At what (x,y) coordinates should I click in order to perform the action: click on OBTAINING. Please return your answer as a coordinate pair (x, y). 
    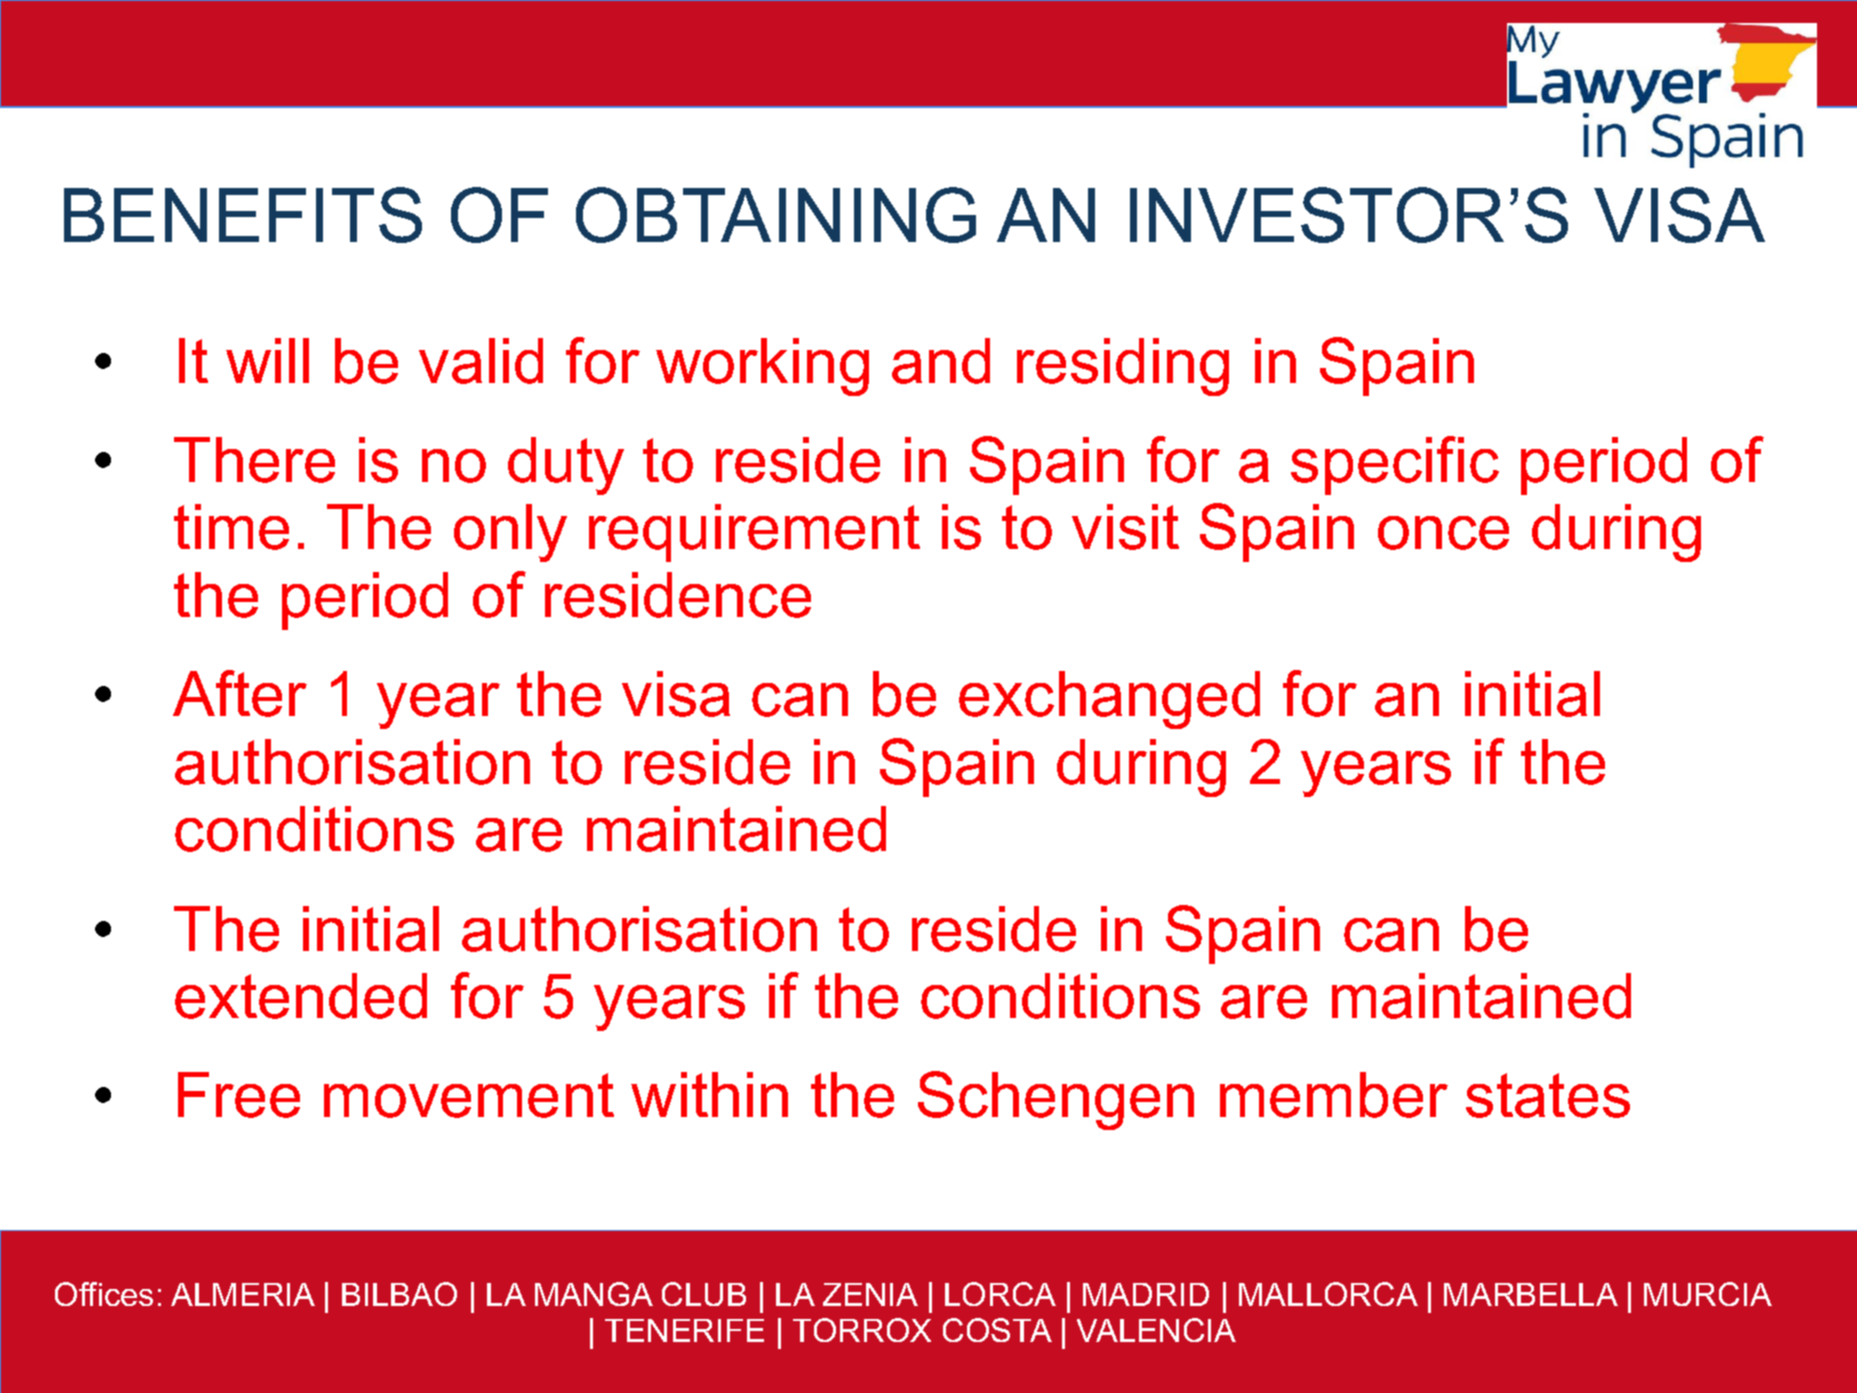
    Looking at the image, I should click on (776, 215).
